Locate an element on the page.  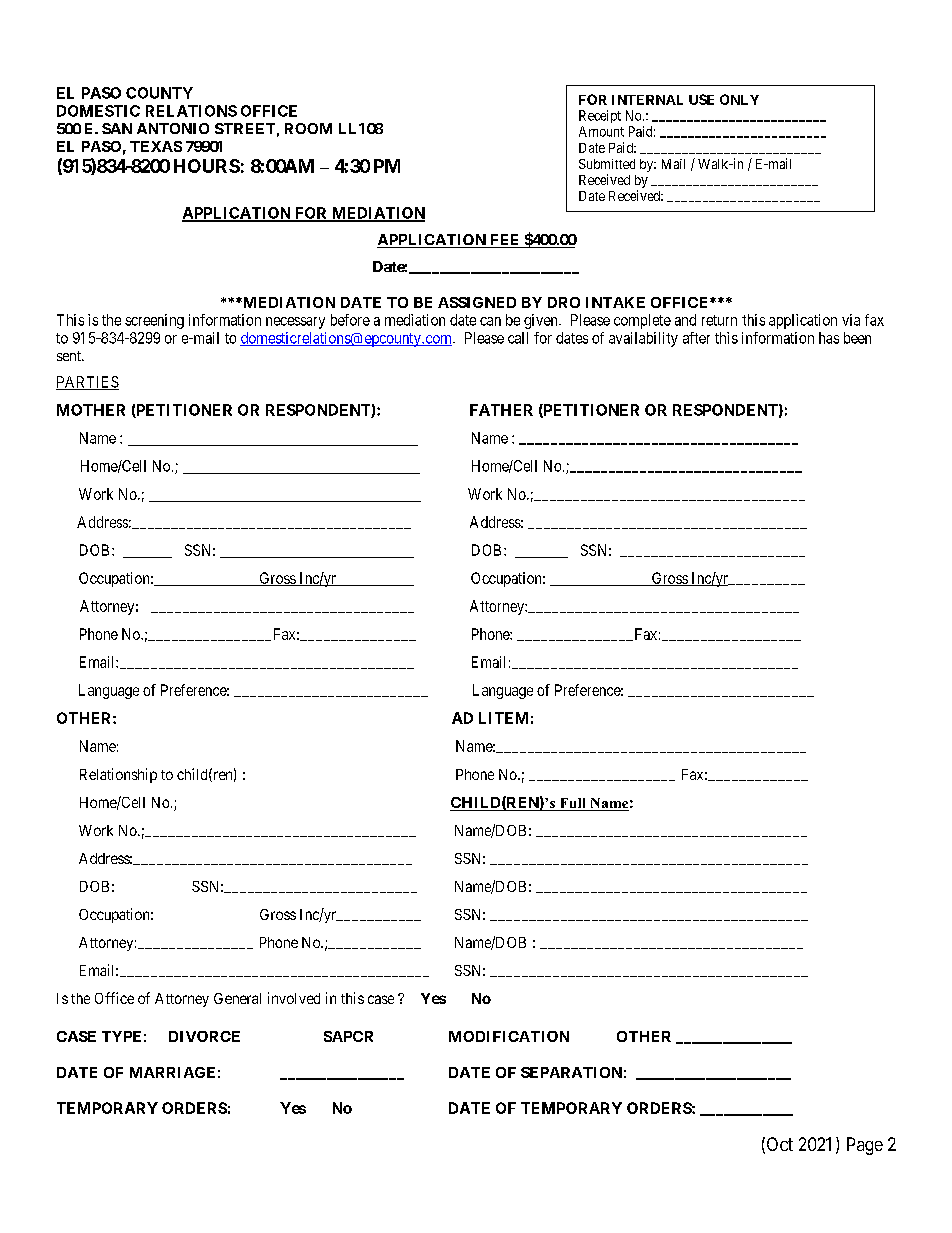
Amount is located at coordinates (601, 131).
